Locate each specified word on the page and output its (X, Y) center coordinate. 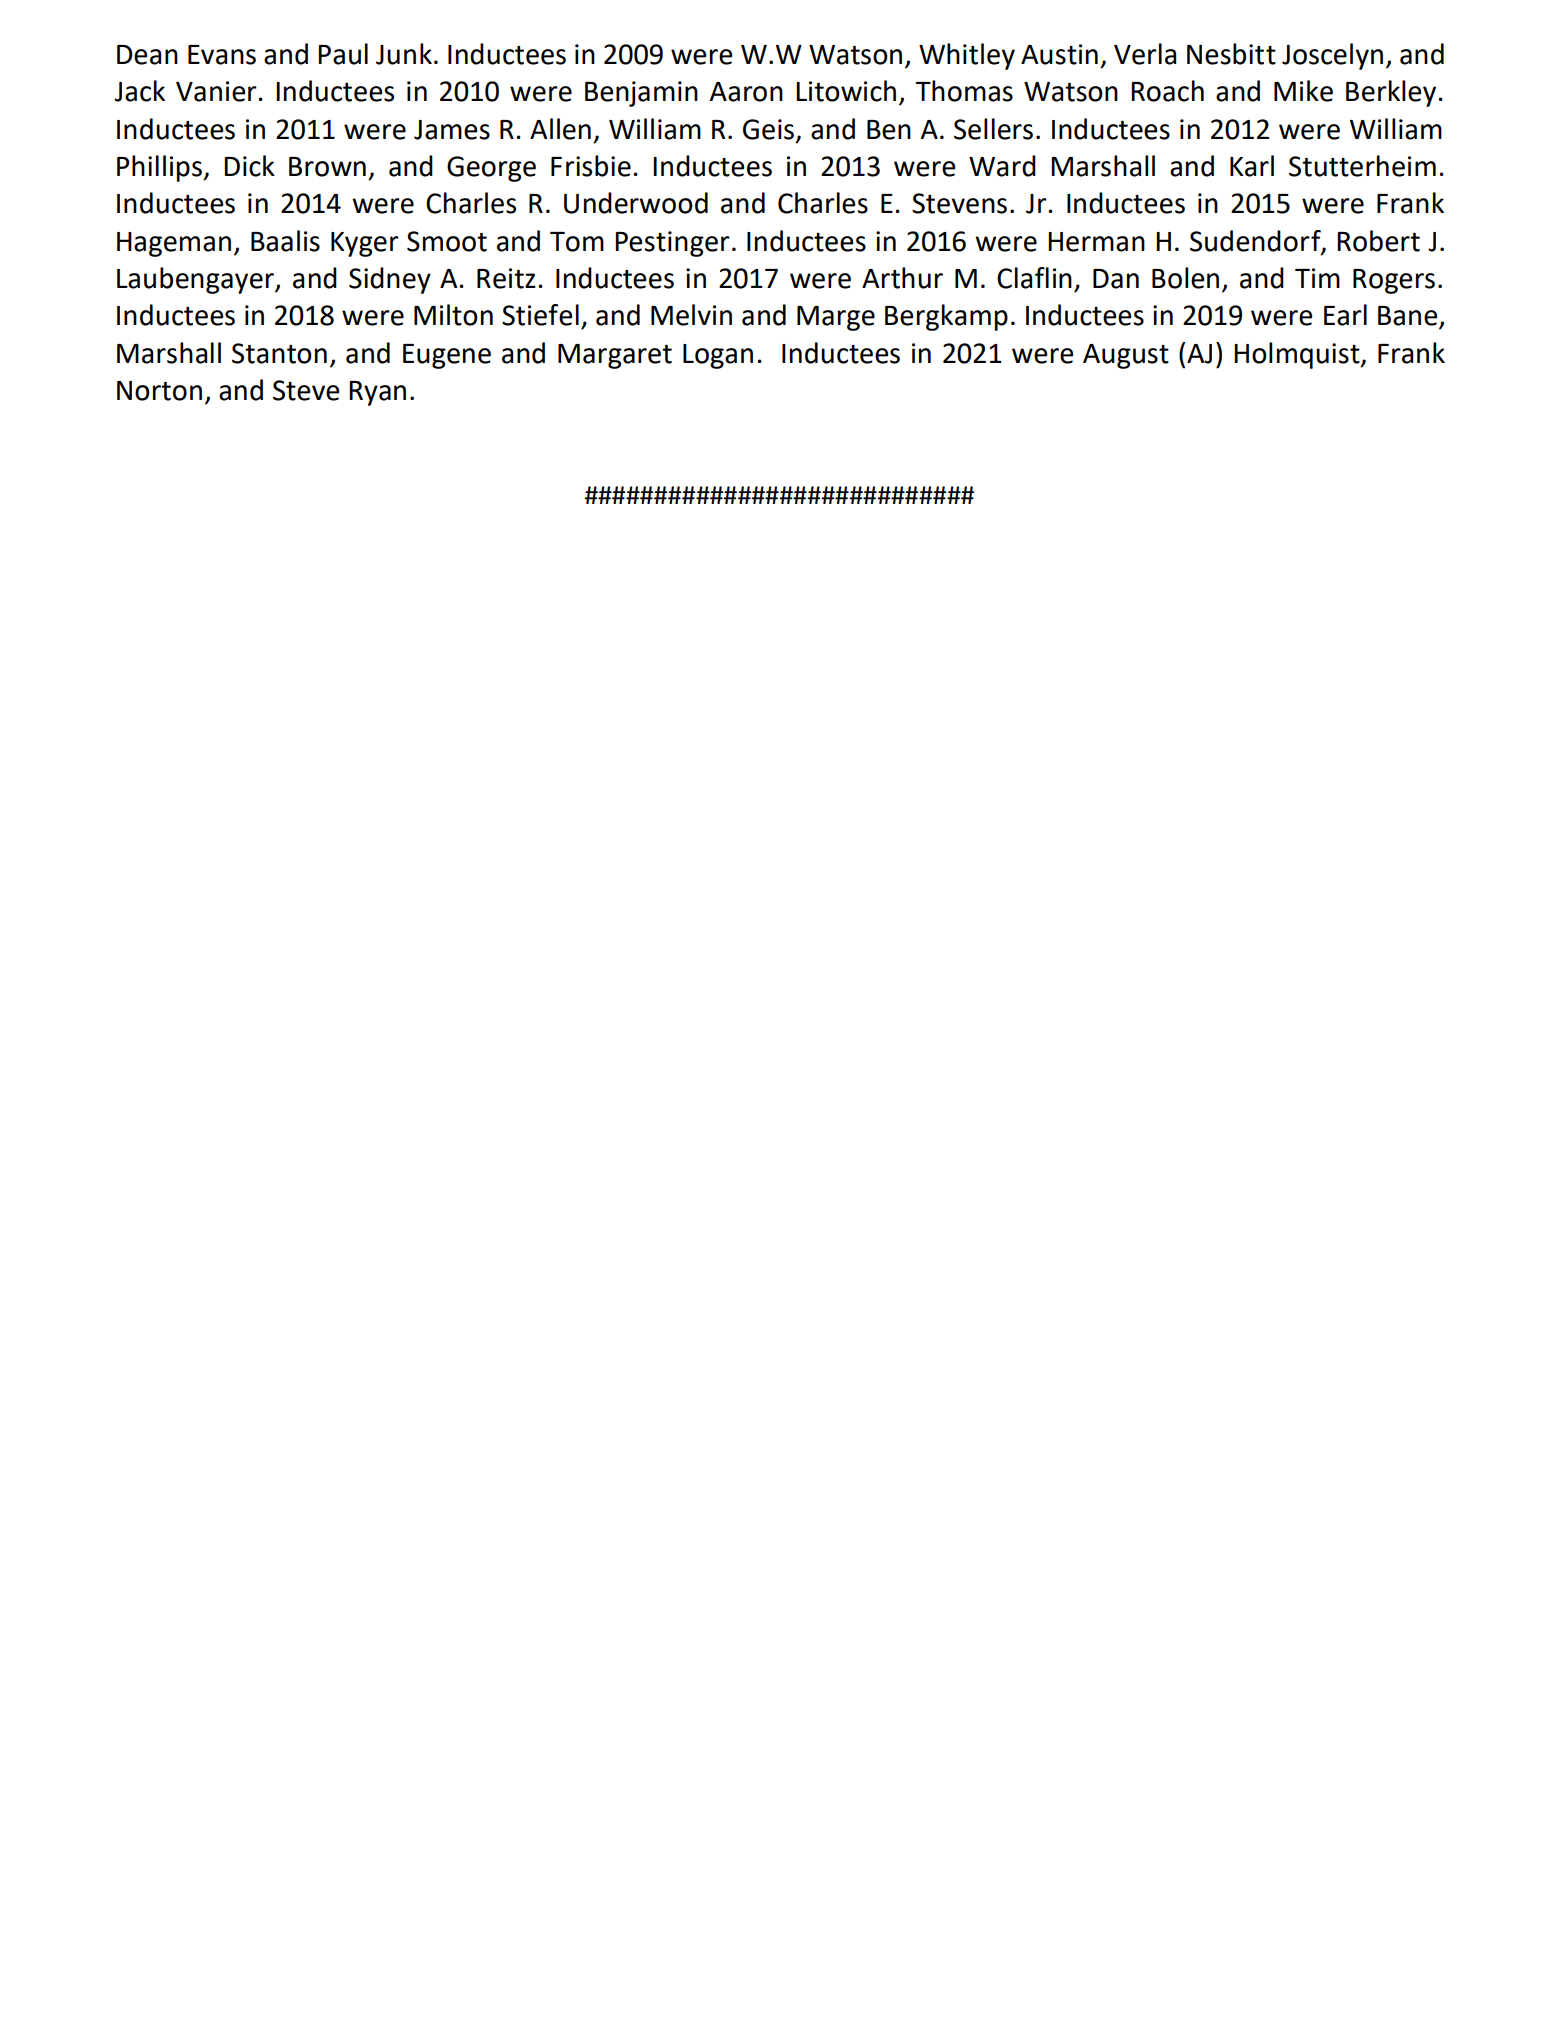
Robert (1378, 241)
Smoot (447, 241)
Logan (718, 356)
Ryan (377, 393)
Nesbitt (1231, 54)
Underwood (636, 203)
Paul (343, 54)
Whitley (967, 56)
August (1126, 356)
